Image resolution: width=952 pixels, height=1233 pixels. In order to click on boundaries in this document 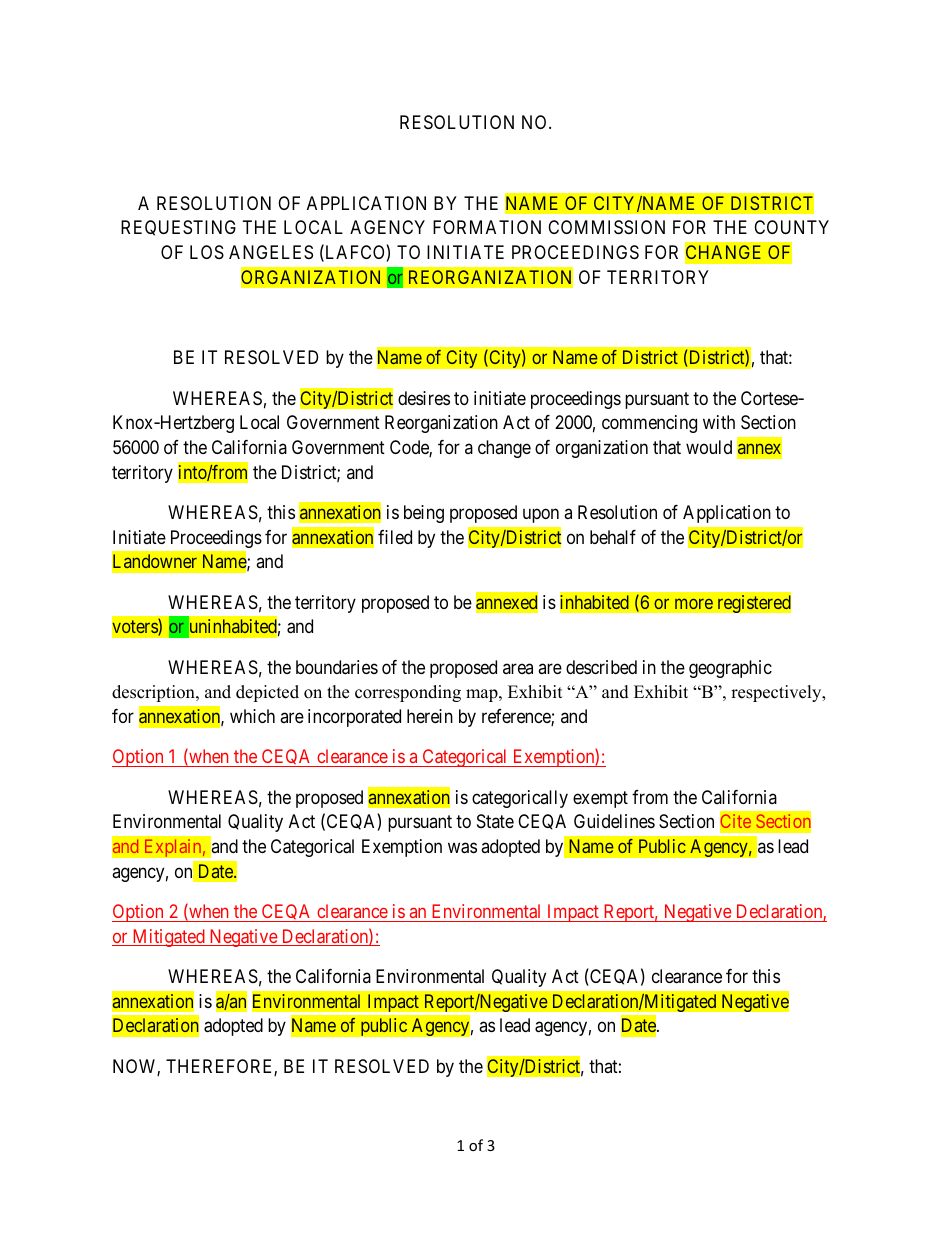, I will do `click(337, 667)`.
